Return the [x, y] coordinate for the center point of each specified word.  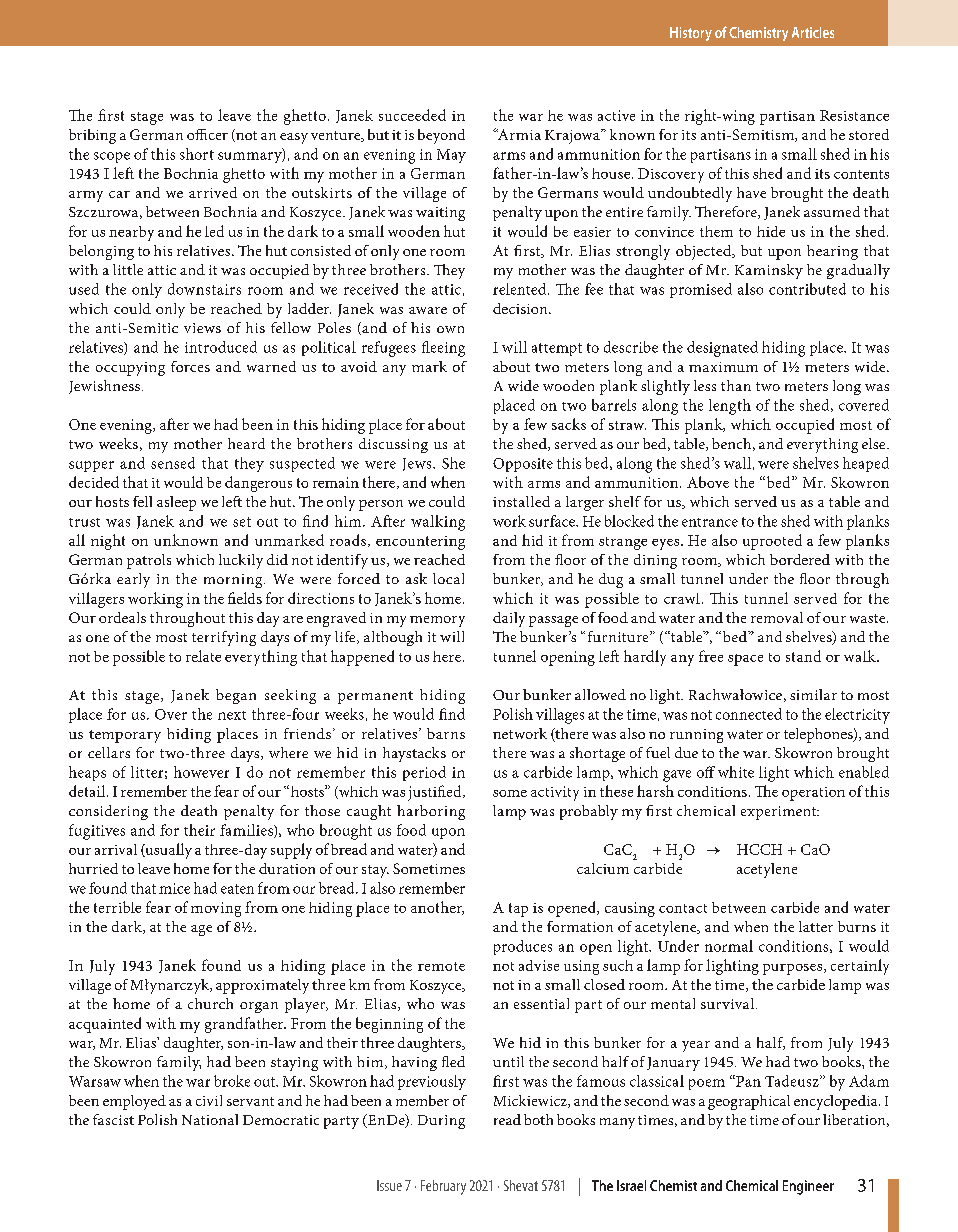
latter [816, 926]
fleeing [443, 349]
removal [777, 617]
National [210, 1119]
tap [518, 910]
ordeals [122, 617]
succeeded [412, 115]
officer [207, 134]
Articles [813, 32]
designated [722, 349]
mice [174, 888]
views [202, 328]
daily [509, 619]
